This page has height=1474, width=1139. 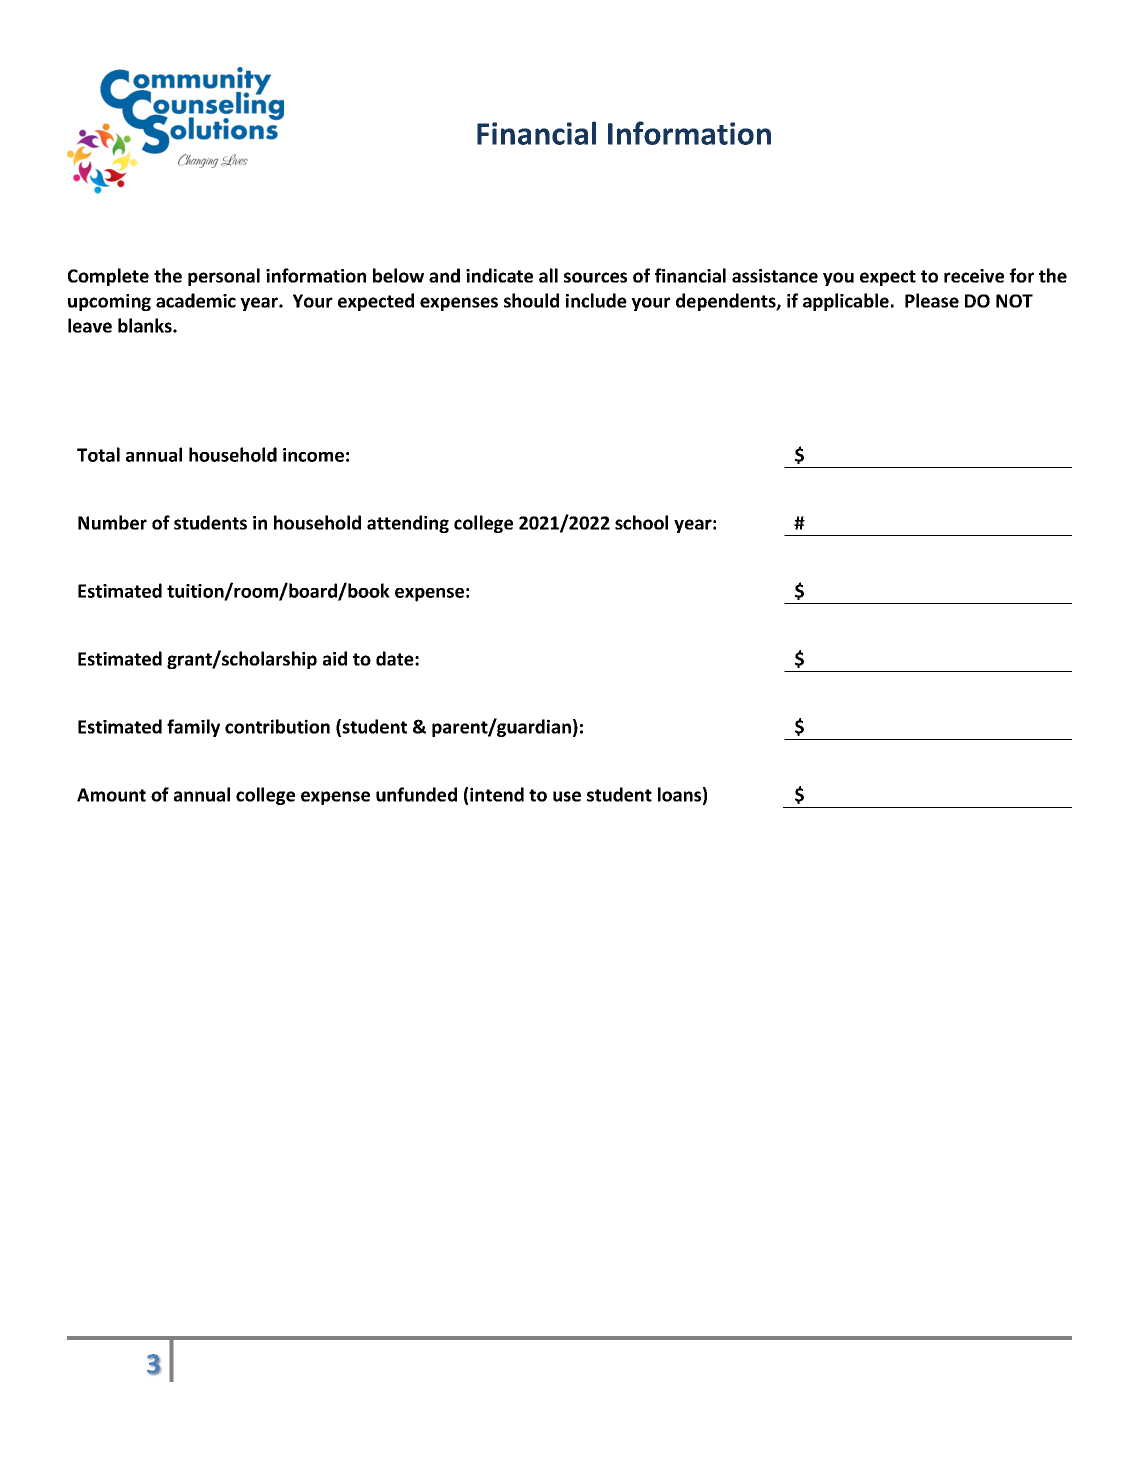 What do you see at coordinates (932, 300) in the page?
I see `Please` at bounding box center [932, 300].
